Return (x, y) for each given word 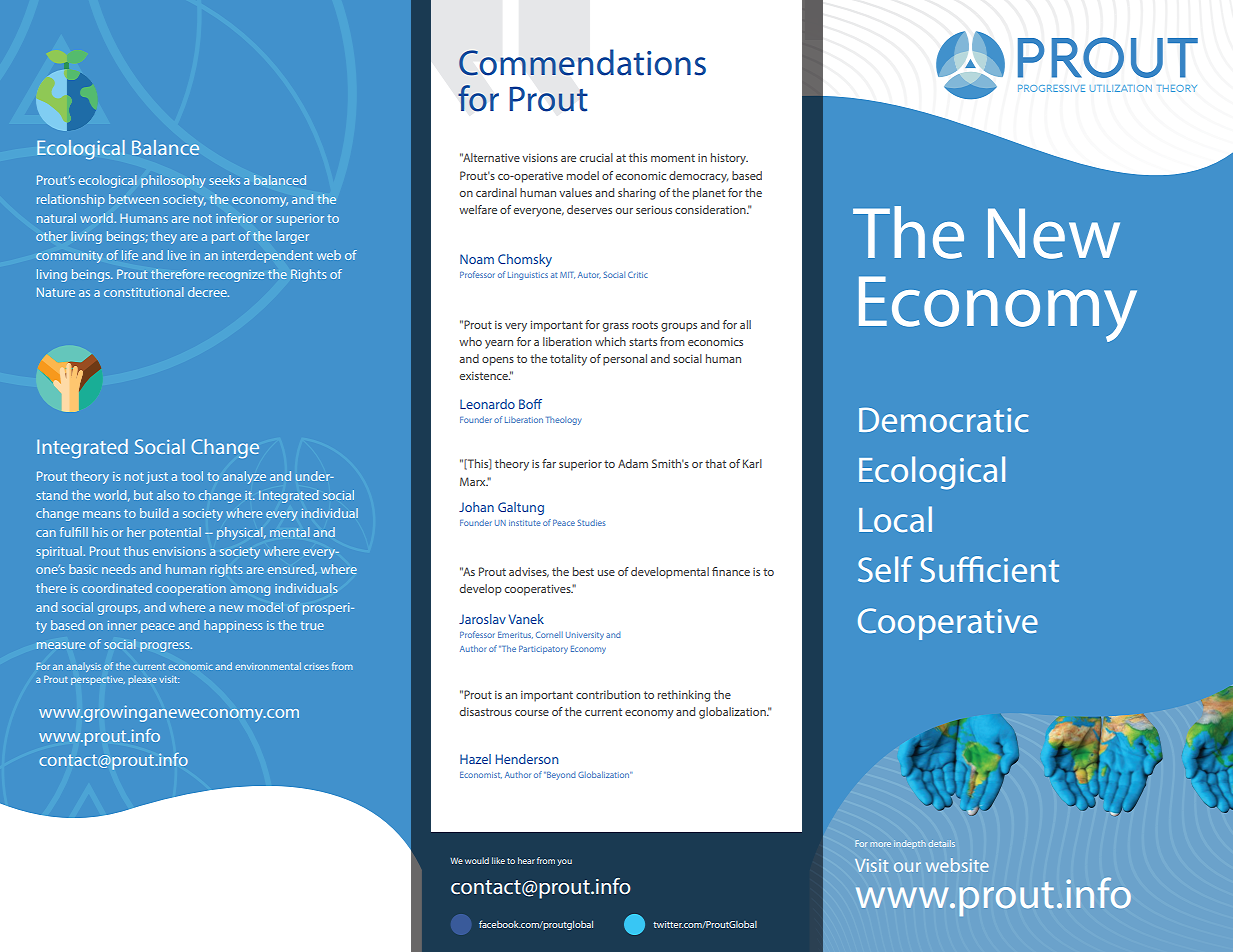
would (477, 860)
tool (192, 476)
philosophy (173, 181)
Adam (633, 463)
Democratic (944, 419)
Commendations (582, 62)
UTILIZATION (1121, 88)
